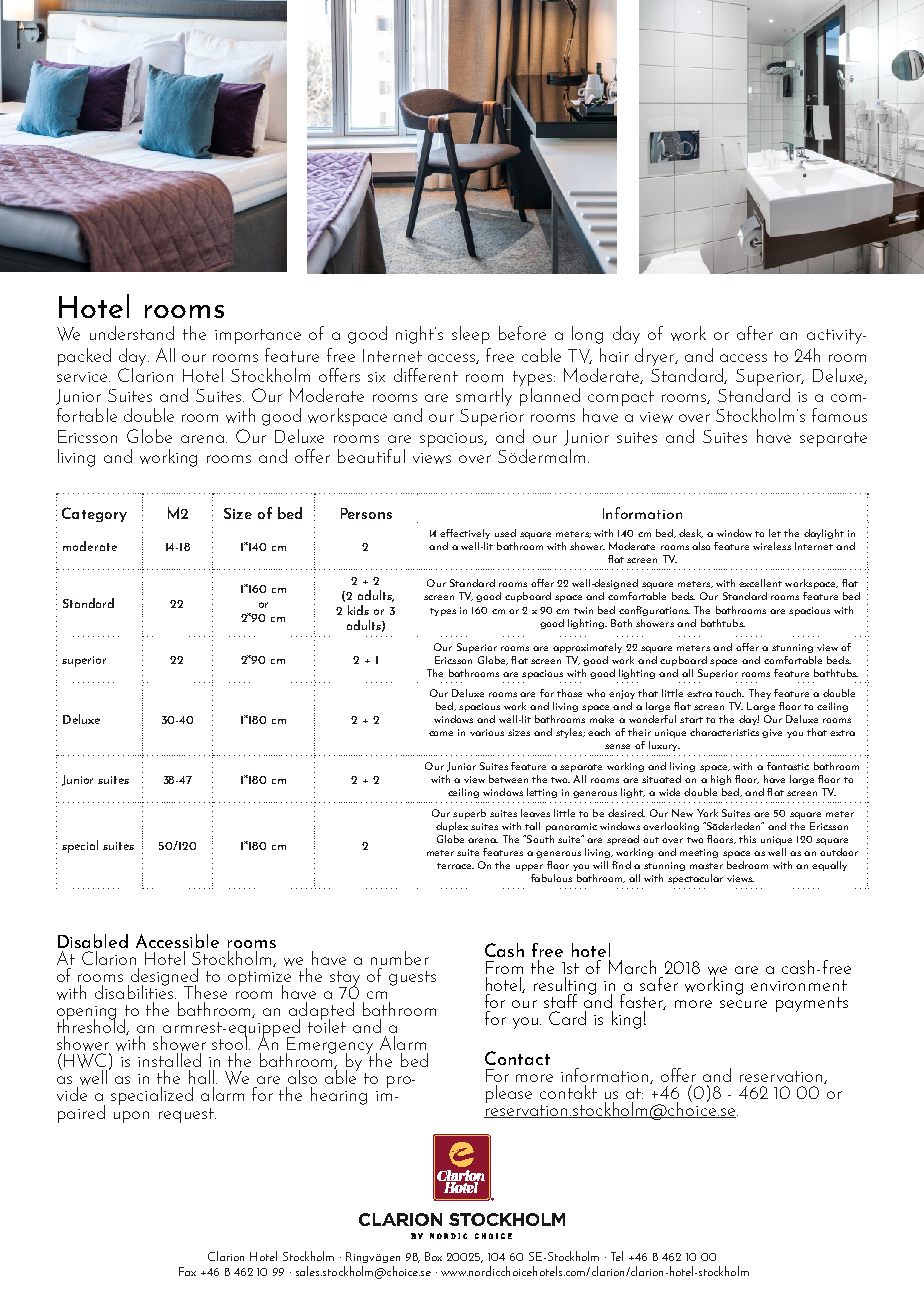 This screenshot has height=1308, width=924. I want to click on From, so click(504, 967).
